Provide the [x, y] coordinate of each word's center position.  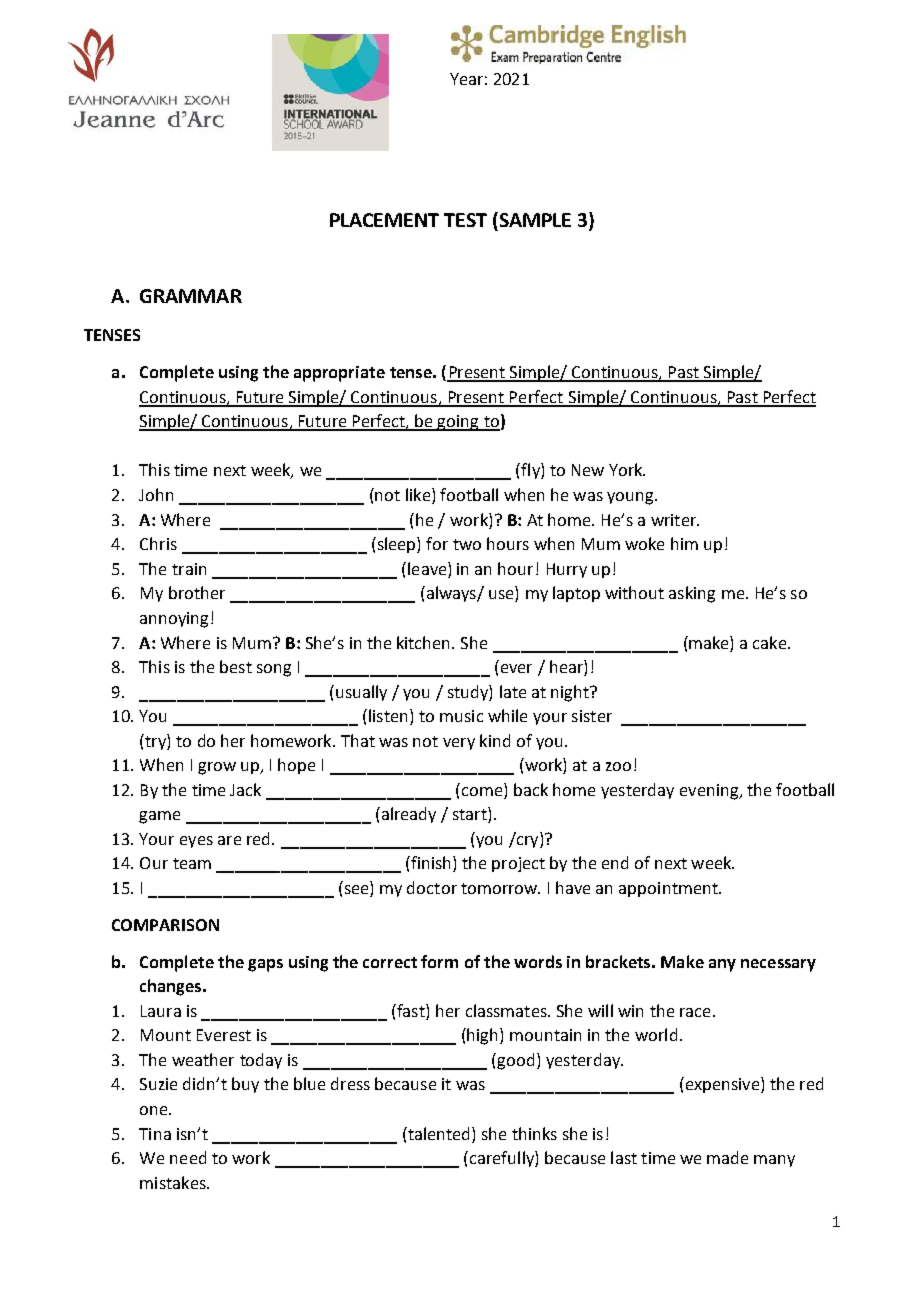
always [451, 594]
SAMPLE [534, 219]
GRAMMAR [191, 296]
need [188, 1157]
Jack [245, 789]
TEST [465, 220]
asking [692, 594]
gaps [265, 965]
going [458, 423]
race [695, 1012]
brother [197, 592]
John [156, 494]
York [627, 469]
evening [710, 792]
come [482, 791]
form [439, 961]
